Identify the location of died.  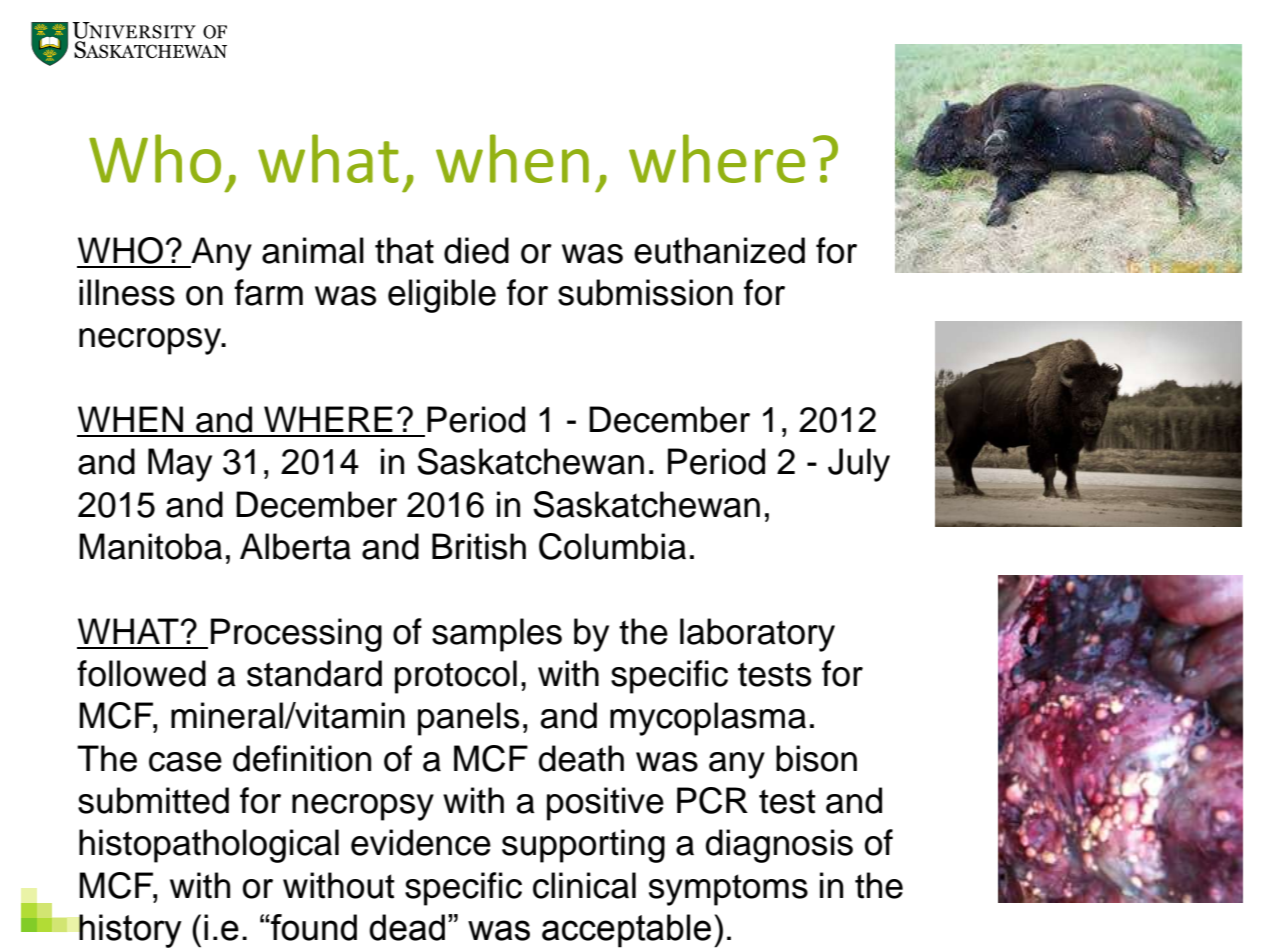
(476, 250).
